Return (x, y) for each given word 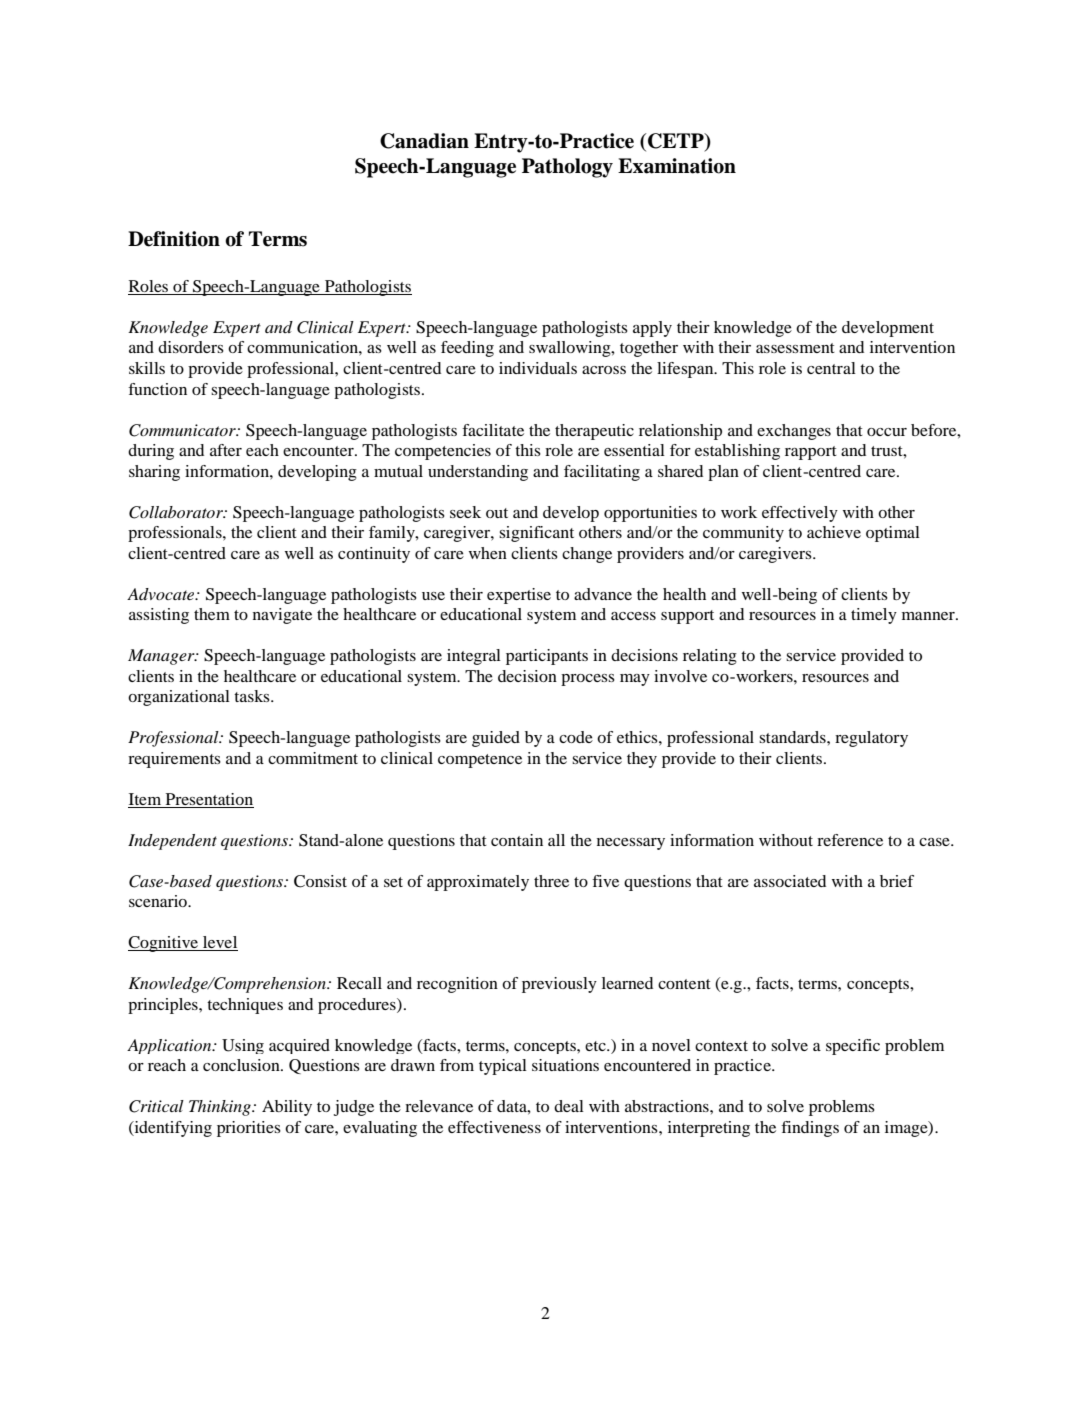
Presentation (209, 799)
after (226, 450)
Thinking (221, 1108)
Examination (677, 166)
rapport (811, 453)
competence (480, 761)
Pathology (567, 168)
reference (850, 840)
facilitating (602, 473)
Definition (174, 239)
